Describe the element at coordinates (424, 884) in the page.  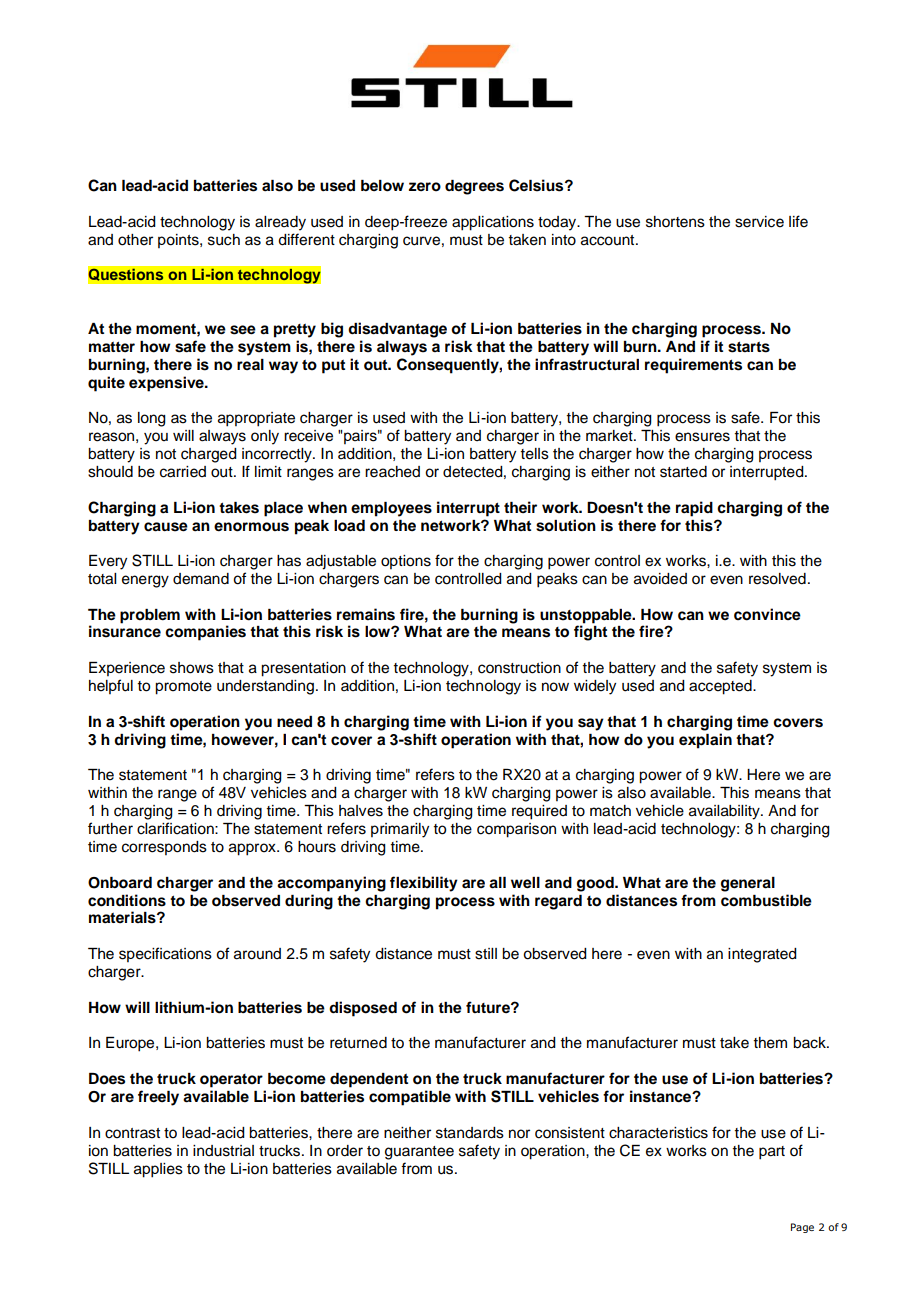
I see `flexibility` at that location.
